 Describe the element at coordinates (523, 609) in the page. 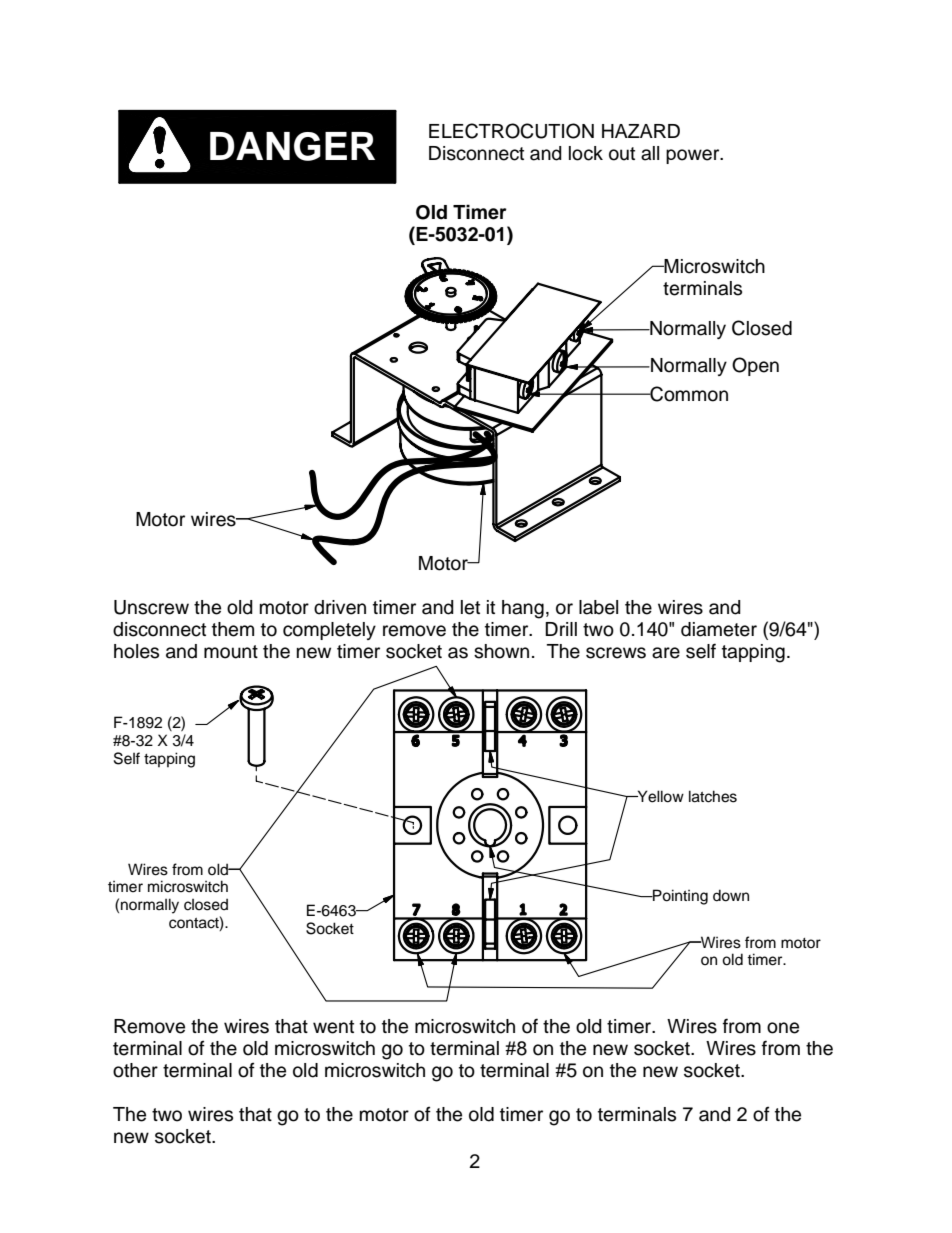

I see `hang` at that location.
